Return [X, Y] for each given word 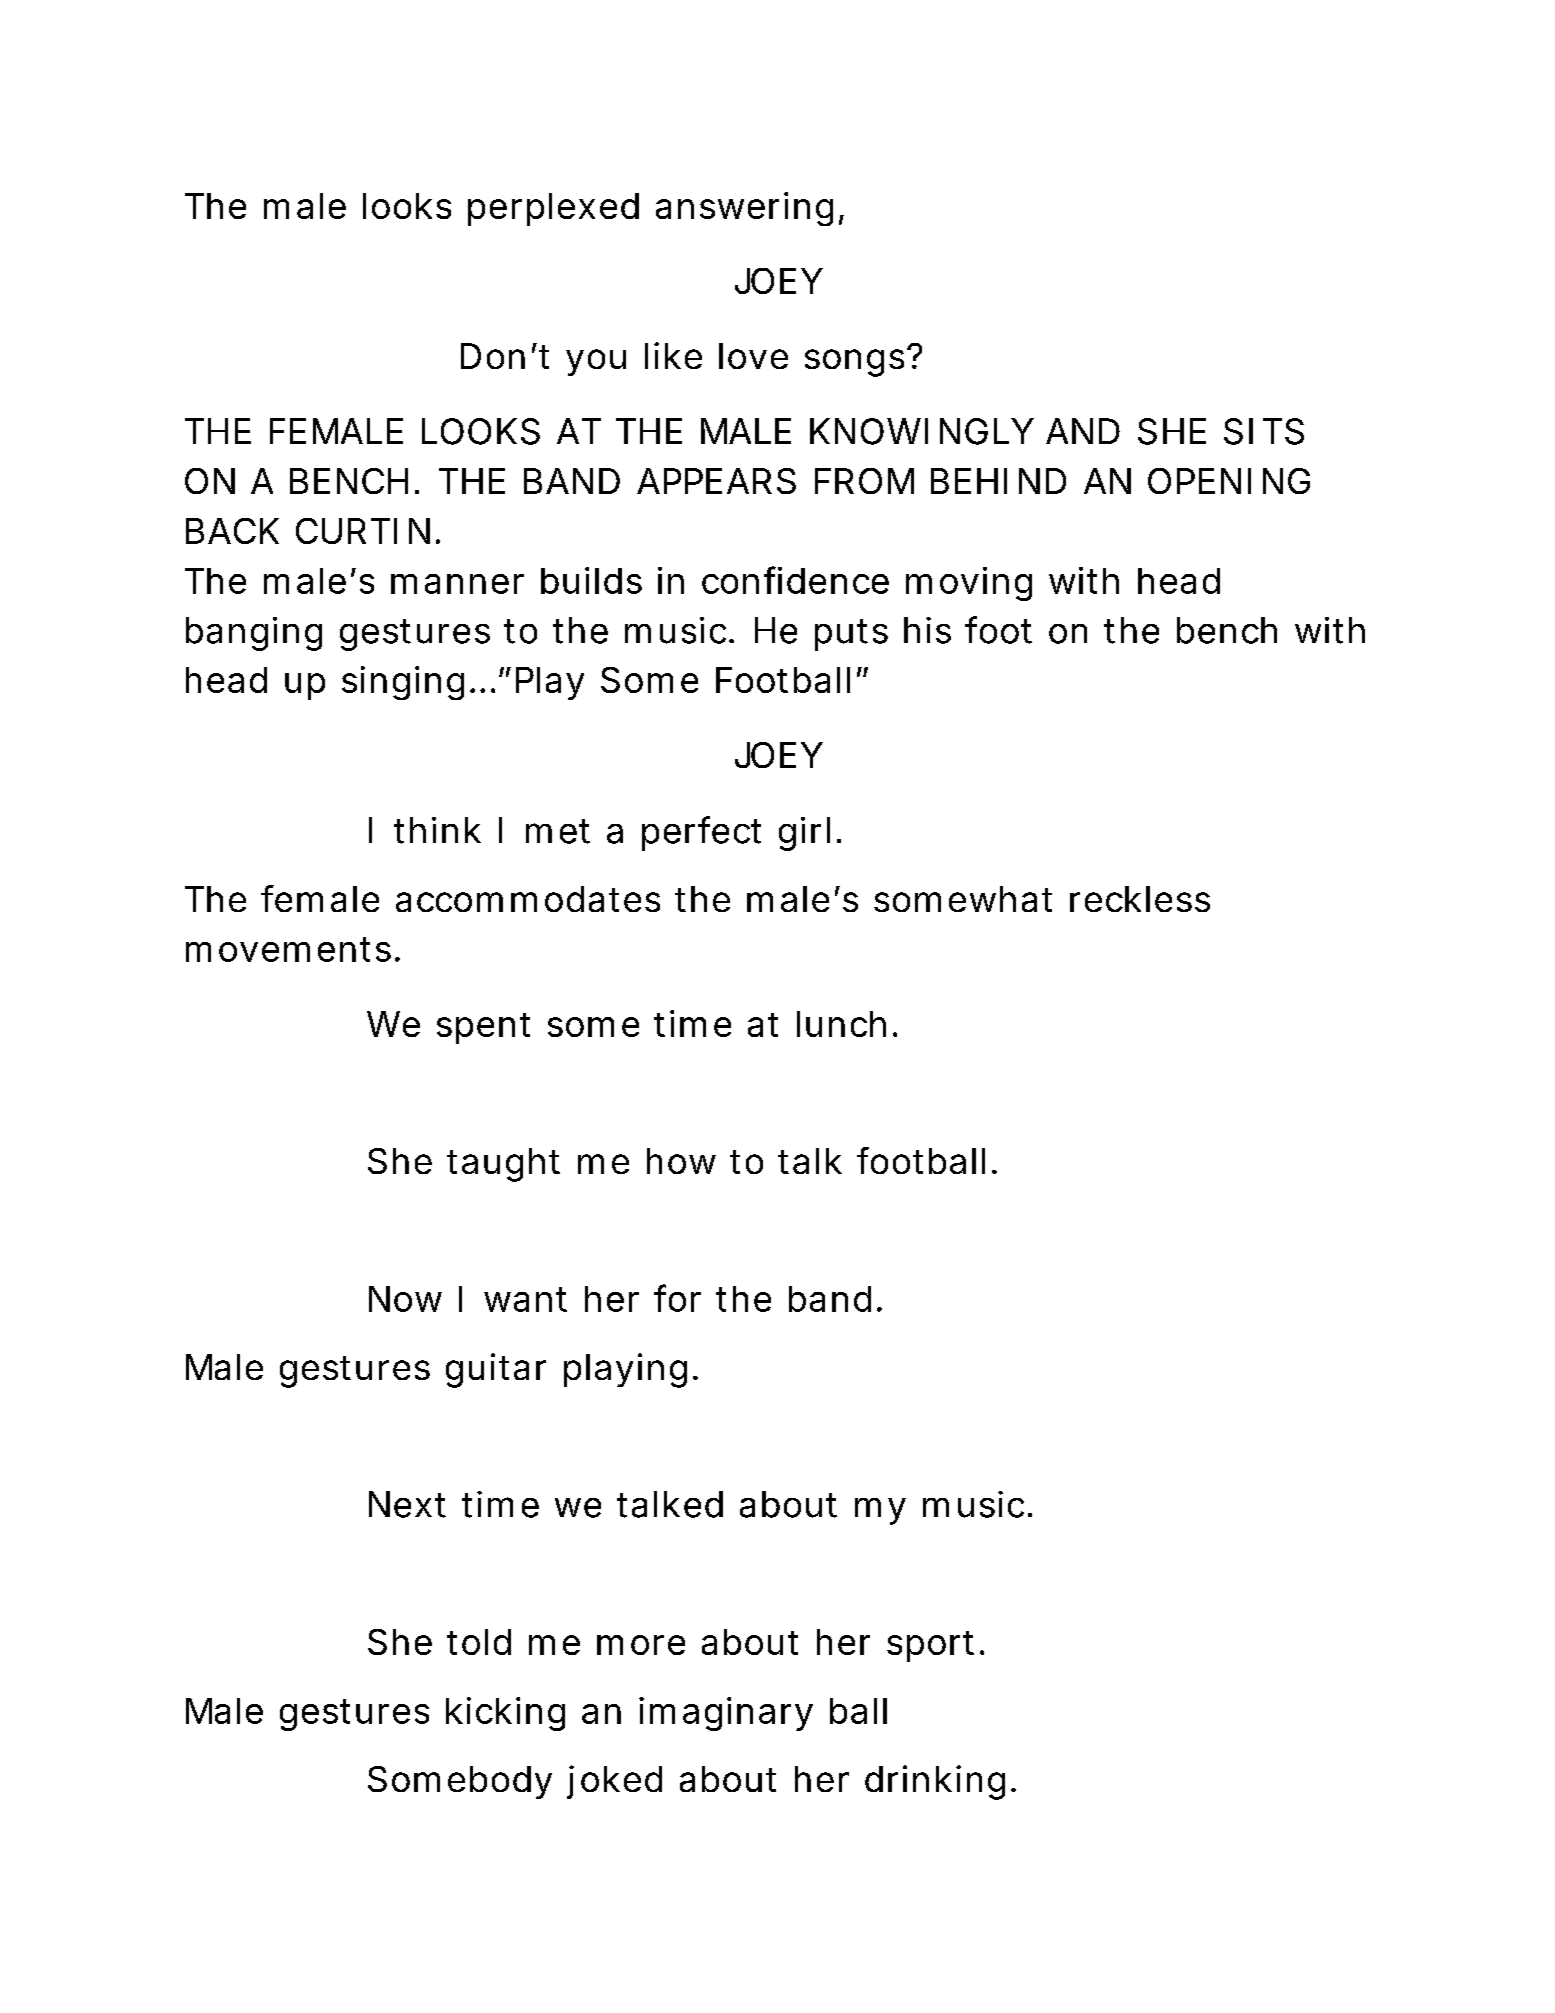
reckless [1140, 899]
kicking [505, 1714]
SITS [1264, 431]
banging [254, 634]
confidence [795, 580]
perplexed [553, 209]
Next [407, 1504]
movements [288, 949]
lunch [841, 1024]
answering [744, 209]
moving [969, 584]
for [677, 1298]
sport [930, 1646]
